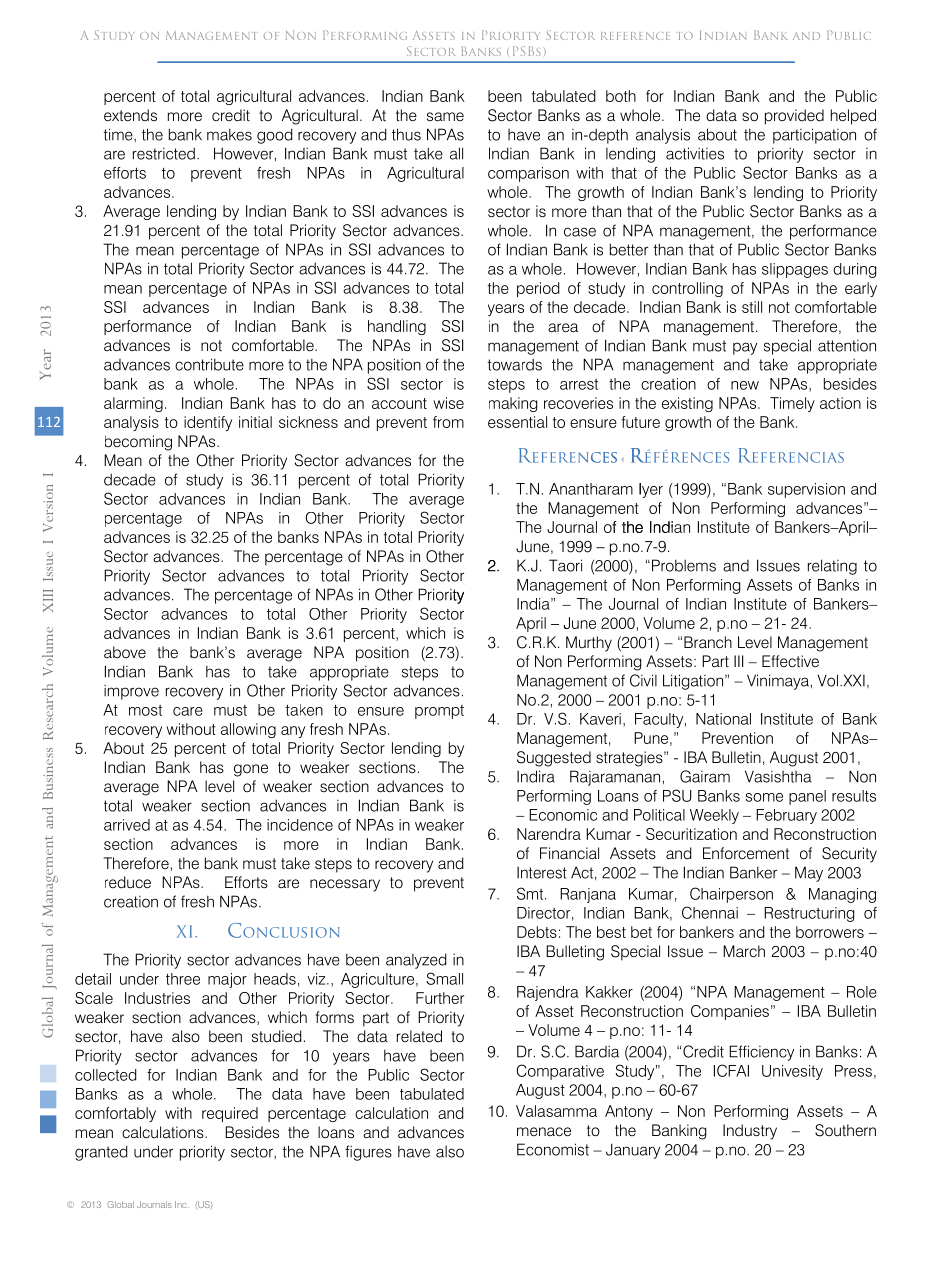 This screenshot has height=1267, width=952. What do you see at coordinates (790, 661) in the screenshot?
I see `Effective` at bounding box center [790, 661].
